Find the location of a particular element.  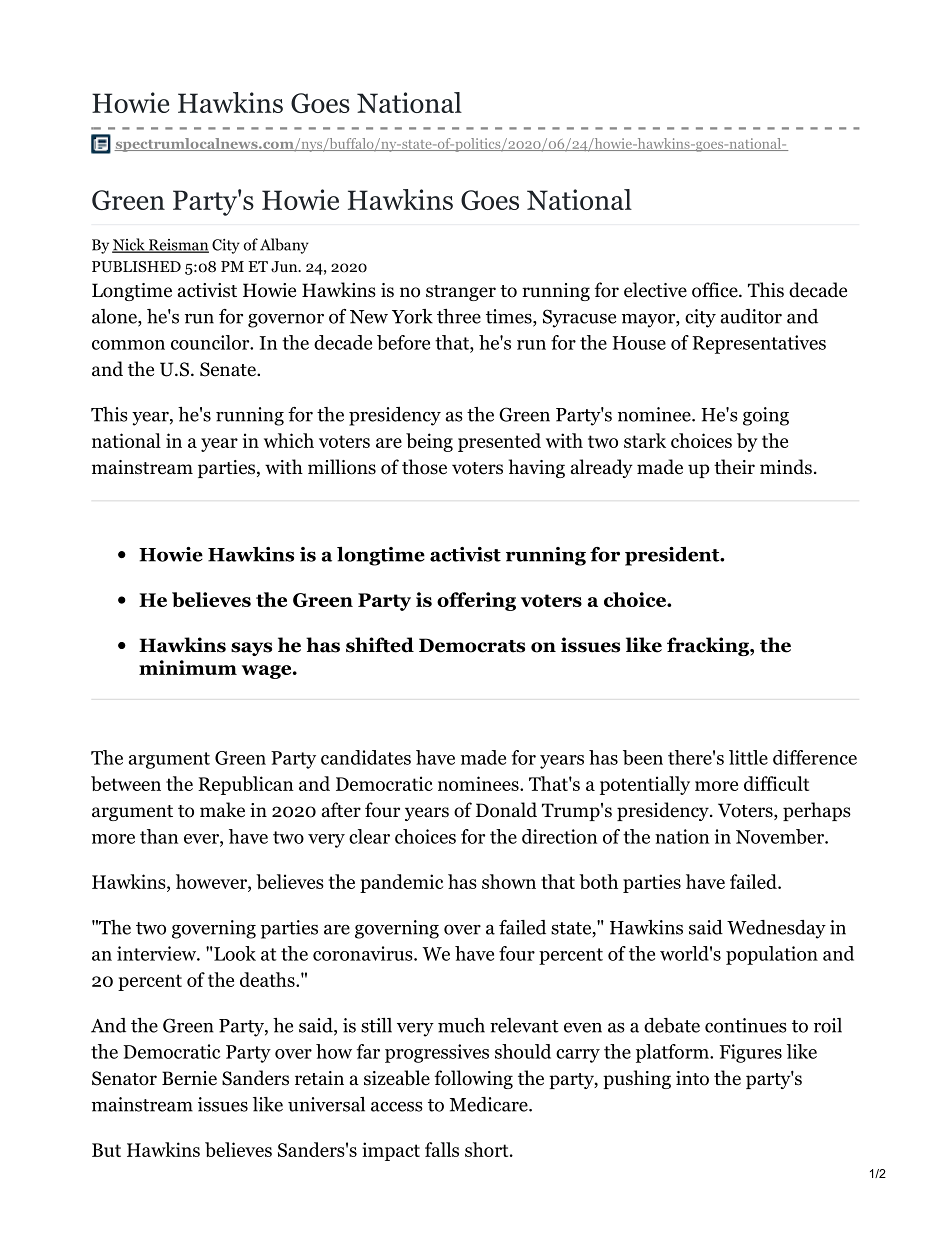

minimum is located at coordinates (188, 667).
